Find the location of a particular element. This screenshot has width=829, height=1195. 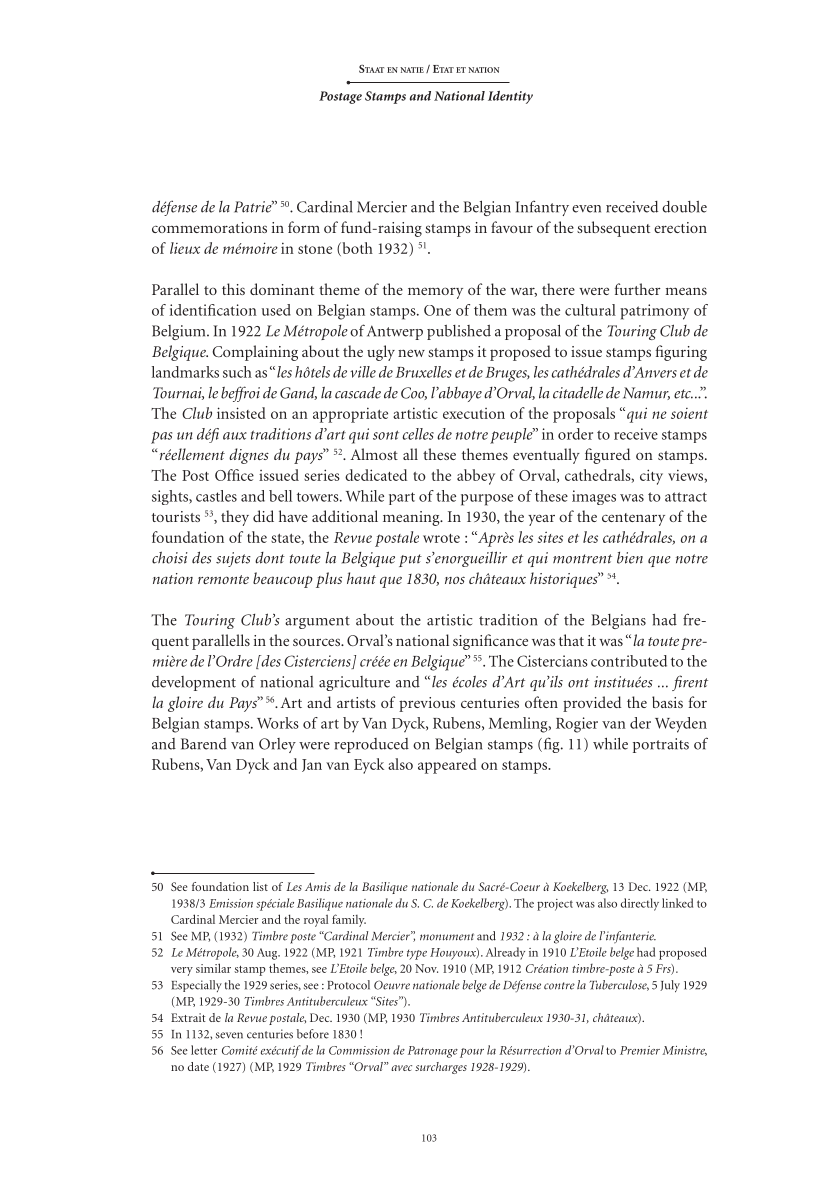

Identity is located at coordinates (510, 97).
